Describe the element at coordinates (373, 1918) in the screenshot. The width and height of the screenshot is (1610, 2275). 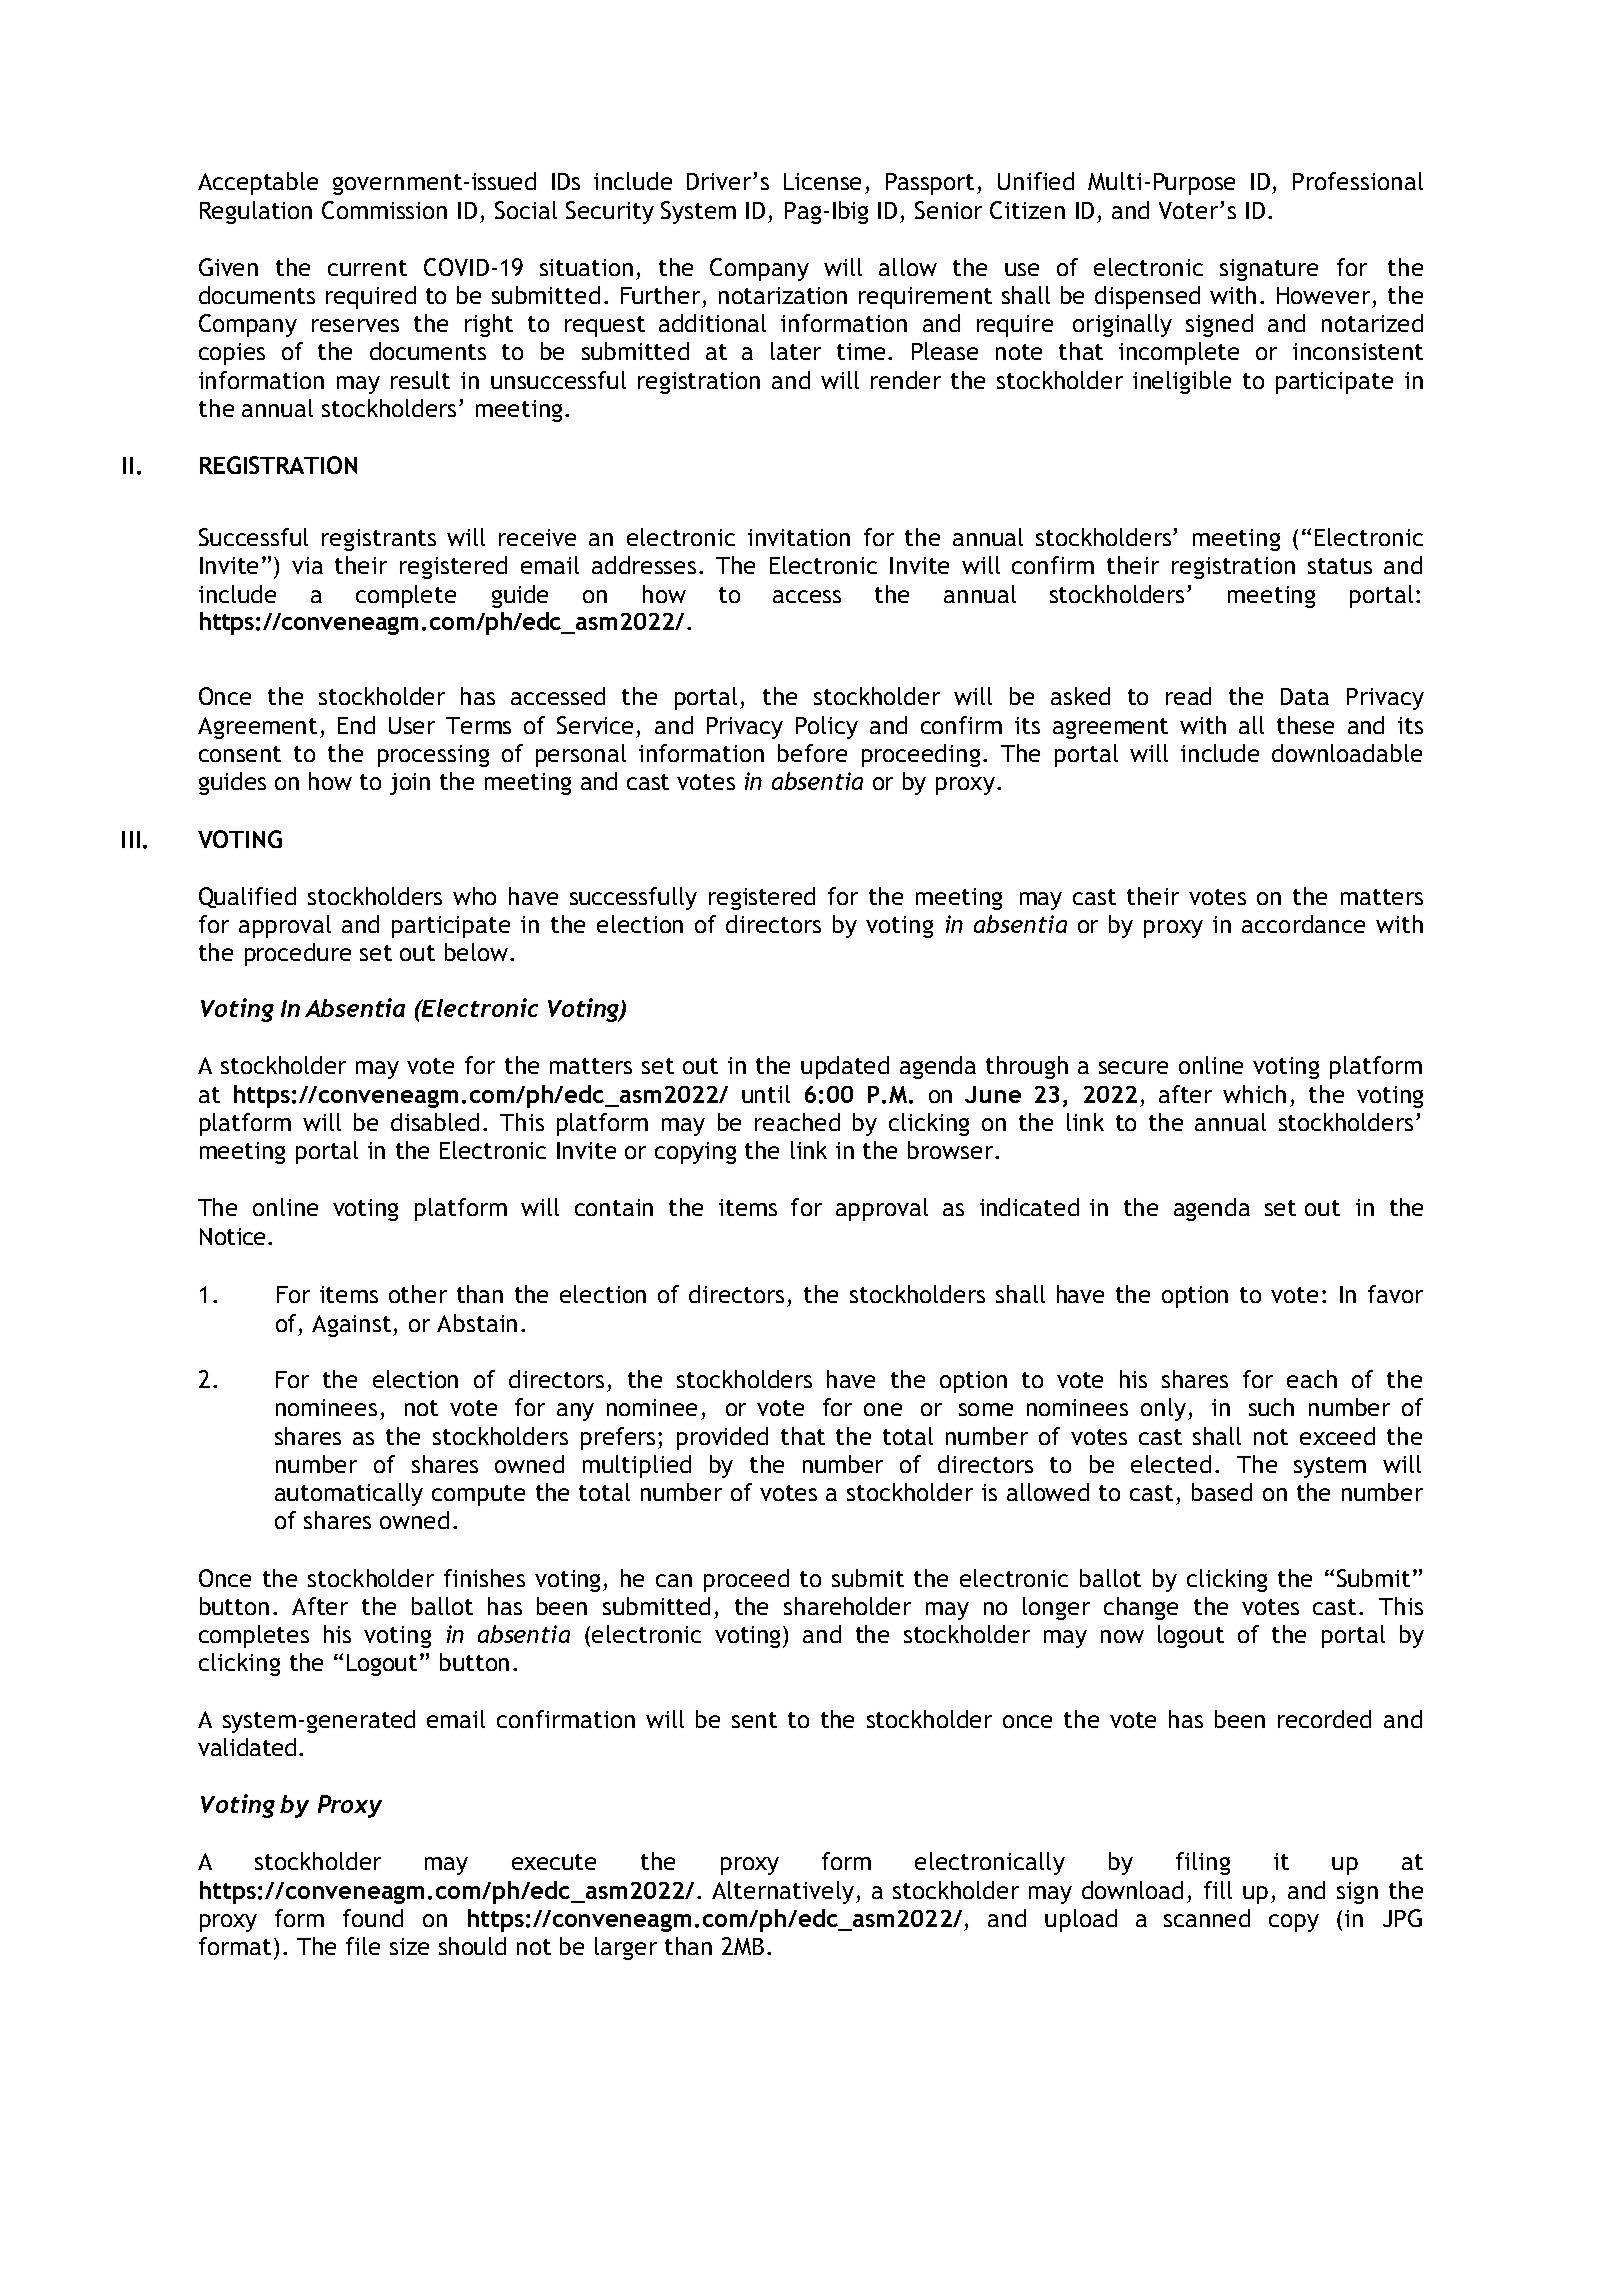
I see `found` at that location.
